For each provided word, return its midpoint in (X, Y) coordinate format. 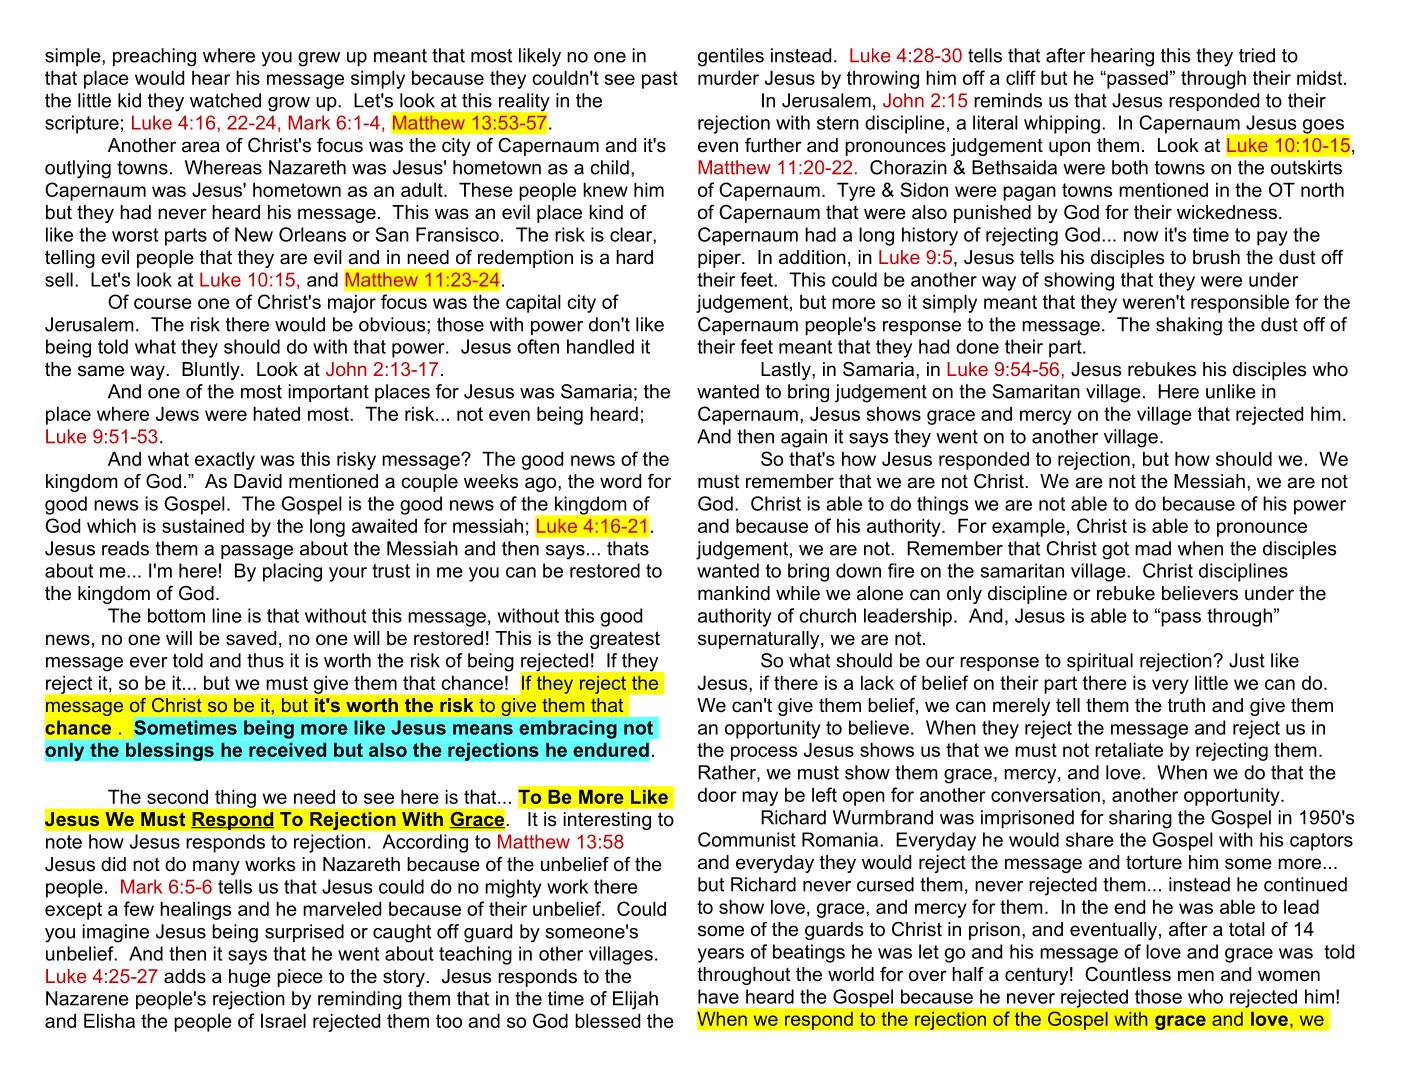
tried (1257, 55)
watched (225, 100)
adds (185, 976)
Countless (1128, 974)
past (660, 80)
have (718, 996)
